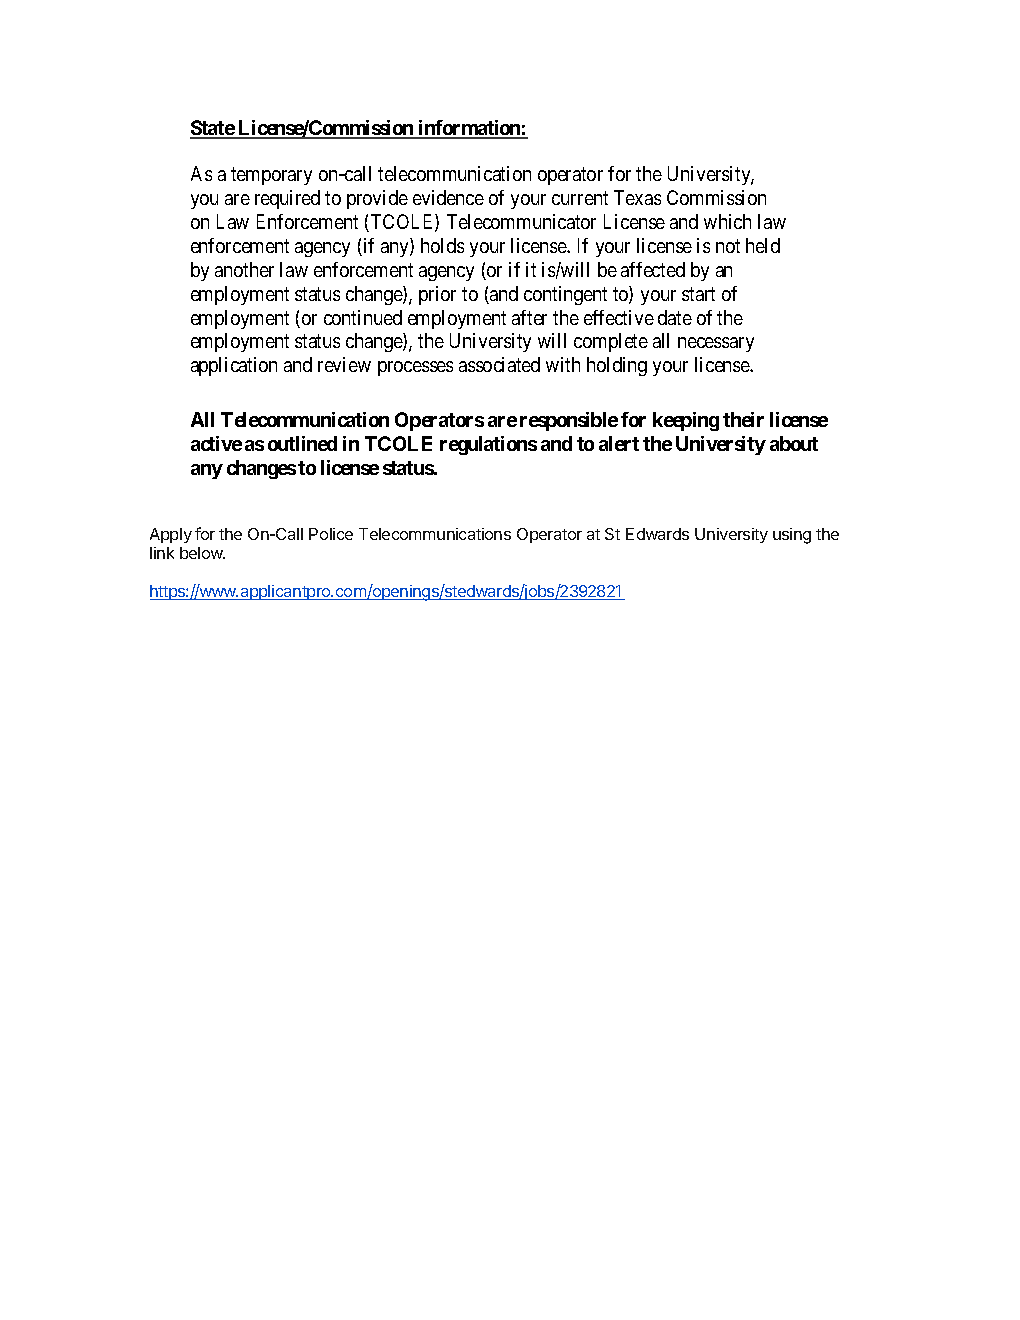 The height and width of the page is (1320, 1020). What do you see at coordinates (792, 536) in the page?
I see `using` at bounding box center [792, 536].
